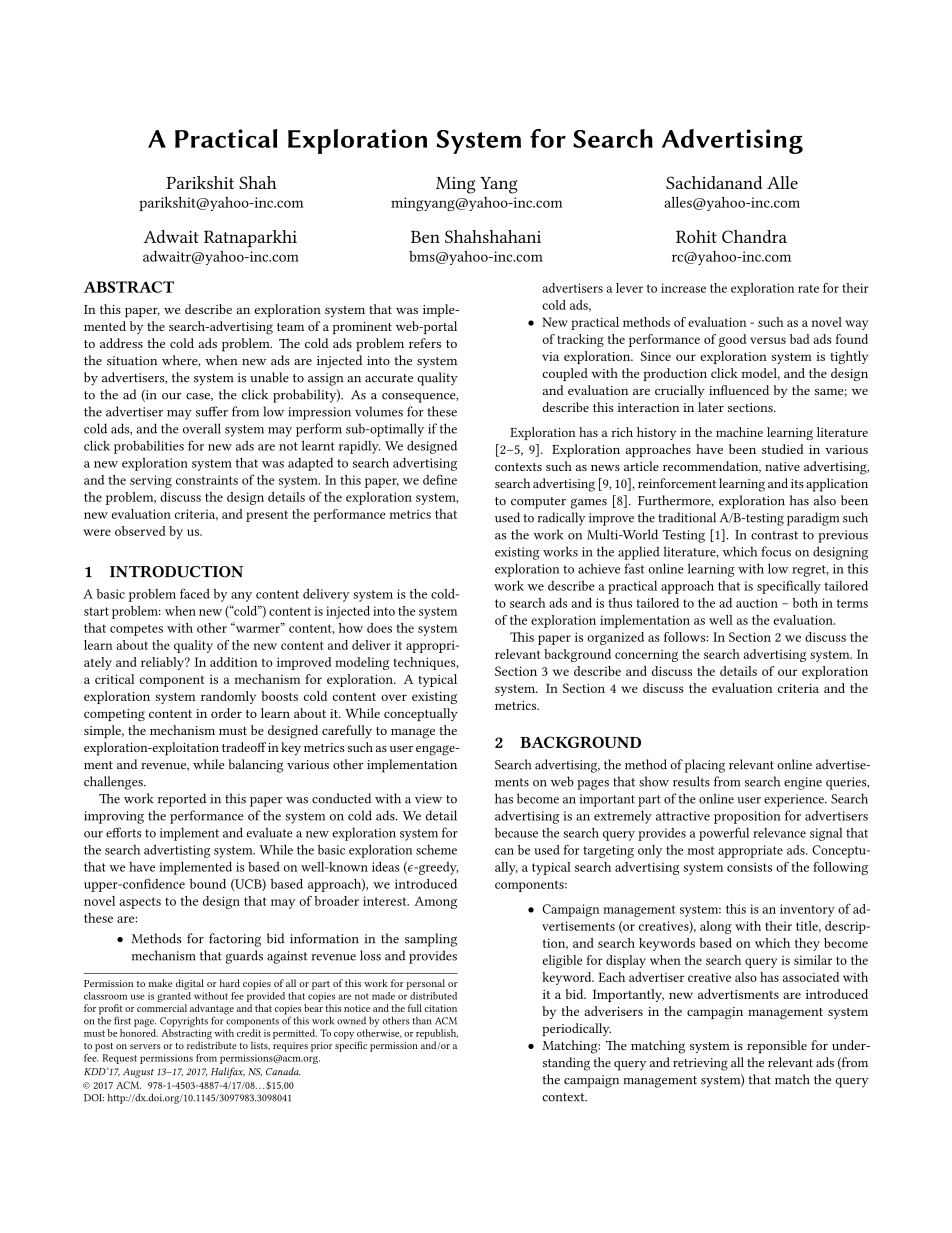  Describe the element at coordinates (182, 800) in the document. I see `reported` at that location.
